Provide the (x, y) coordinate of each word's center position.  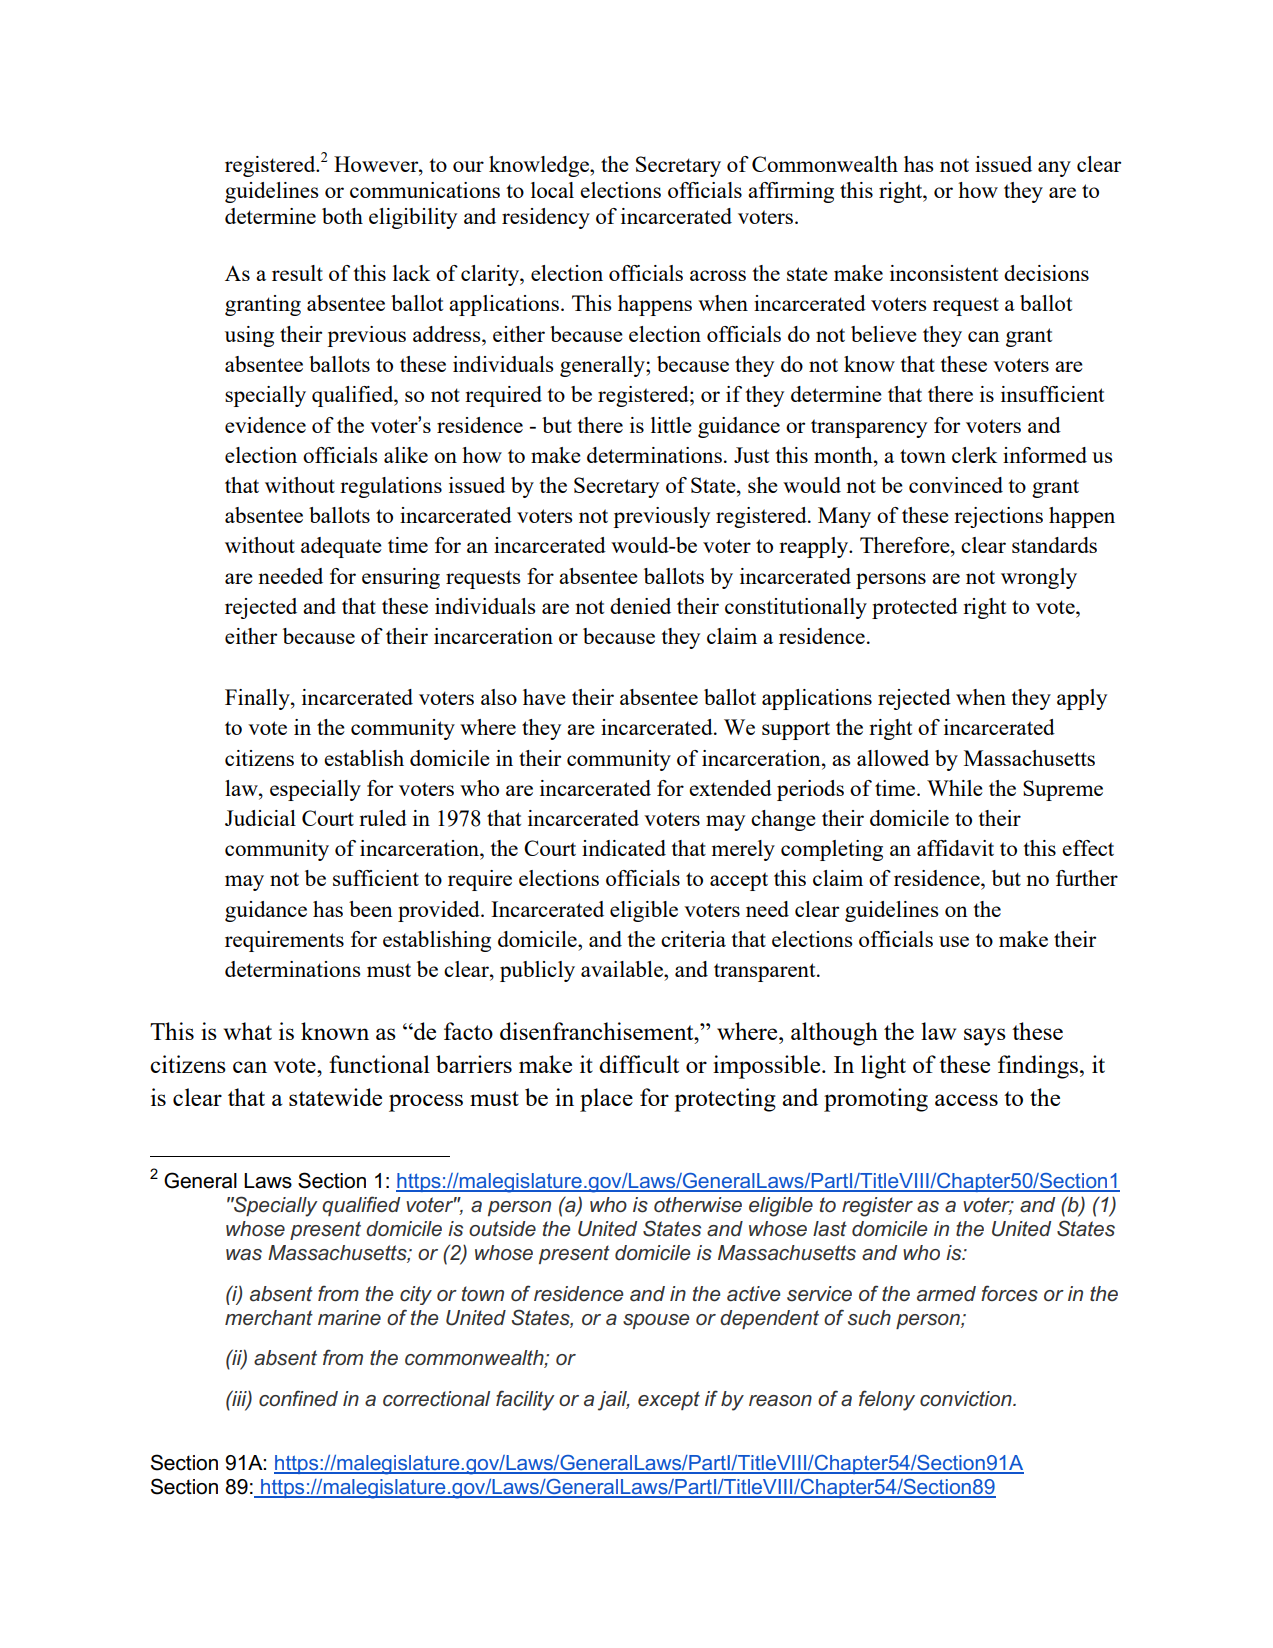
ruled (383, 818)
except (669, 1400)
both (342, 216)
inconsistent (944, 273)
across (718, 275)
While (955, 788)
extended (730, 788)
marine (349, 1318)
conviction (967, 1399)
